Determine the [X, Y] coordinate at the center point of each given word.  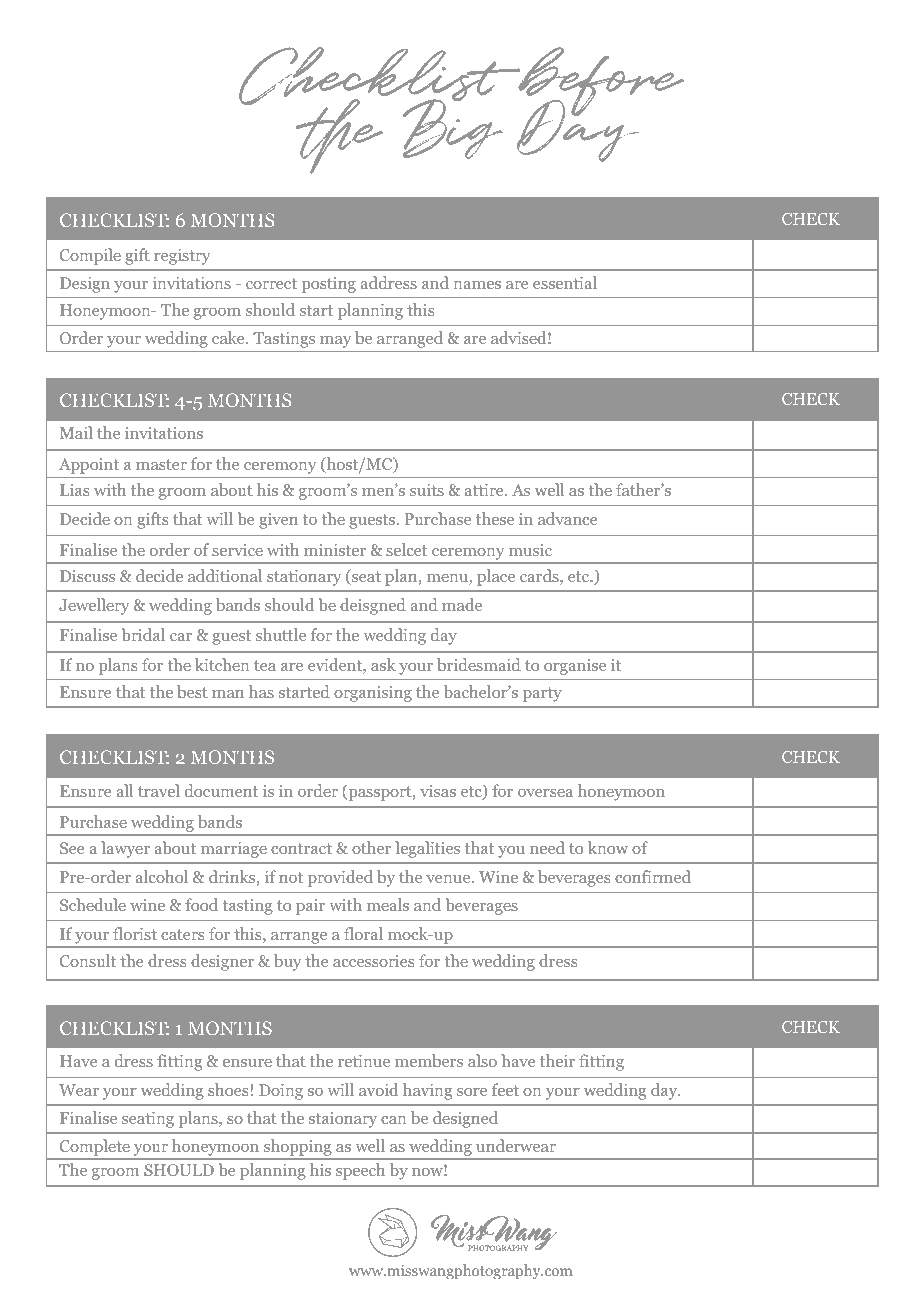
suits [427, 490]
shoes [228, 1089]
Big [453, 128]
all [125, 790]
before [600, 83]
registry [182, 257]
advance [567, 518]
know [608, 847]
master [161, 464]
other [371, 847]
